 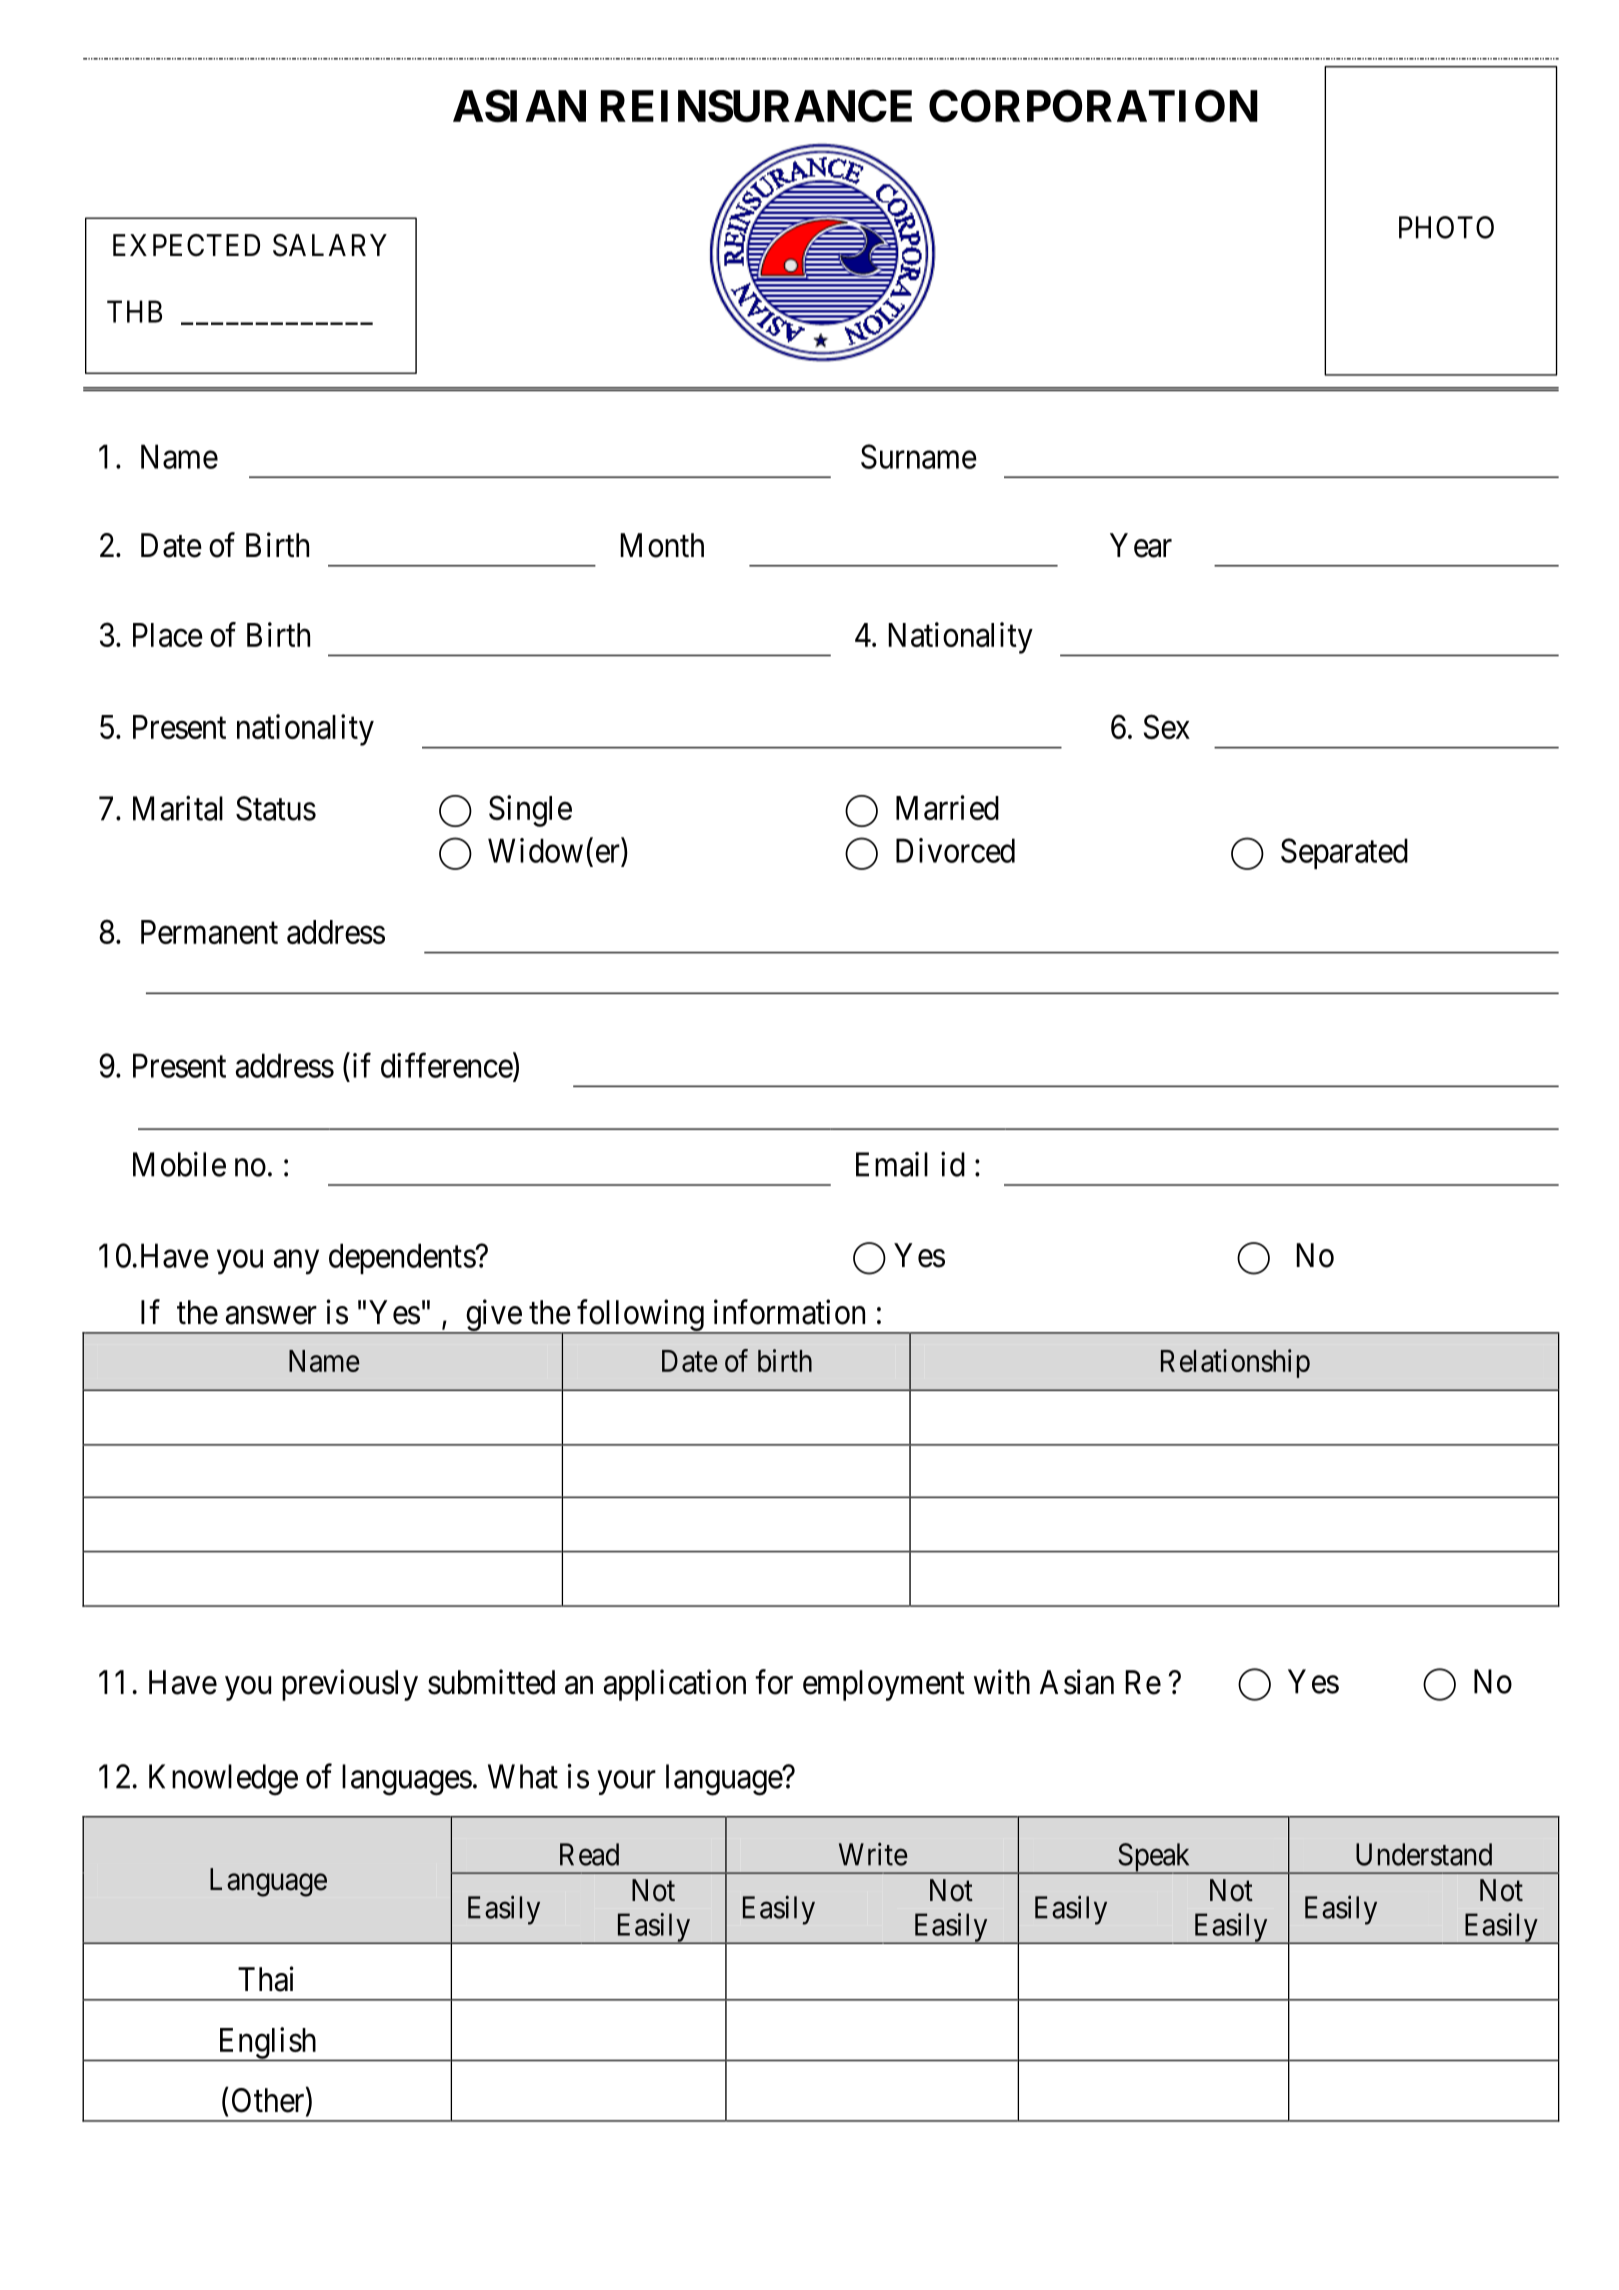 What do you see at coordinates (756, 106) in the screenshot?
I see `REINSURANCE` at bounding box center [756, 106].
